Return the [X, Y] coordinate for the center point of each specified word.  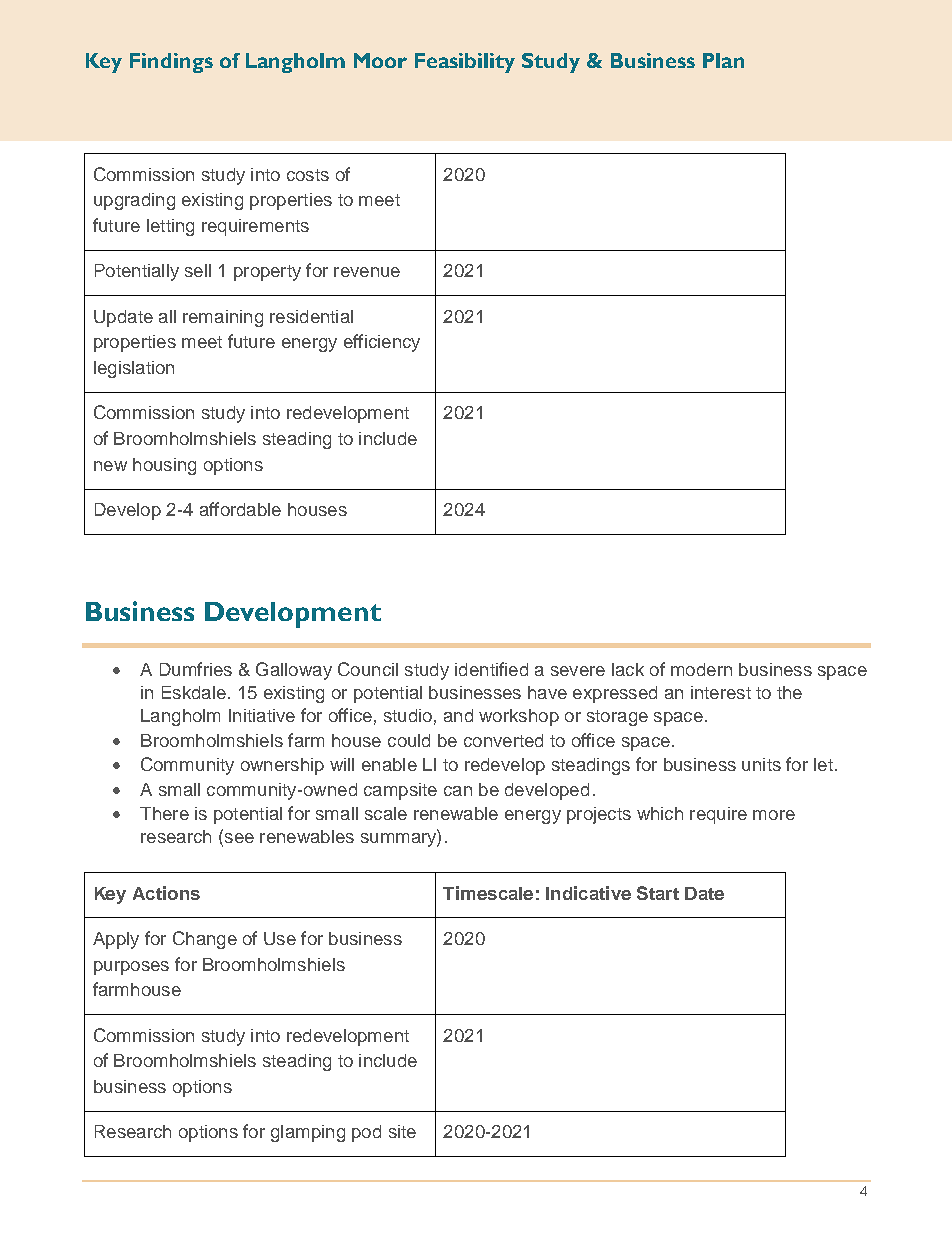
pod [366, 1133]
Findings [171, 63]
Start [658, 893]
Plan [723, 60]
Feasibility [465, 63]
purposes [131, 968]
